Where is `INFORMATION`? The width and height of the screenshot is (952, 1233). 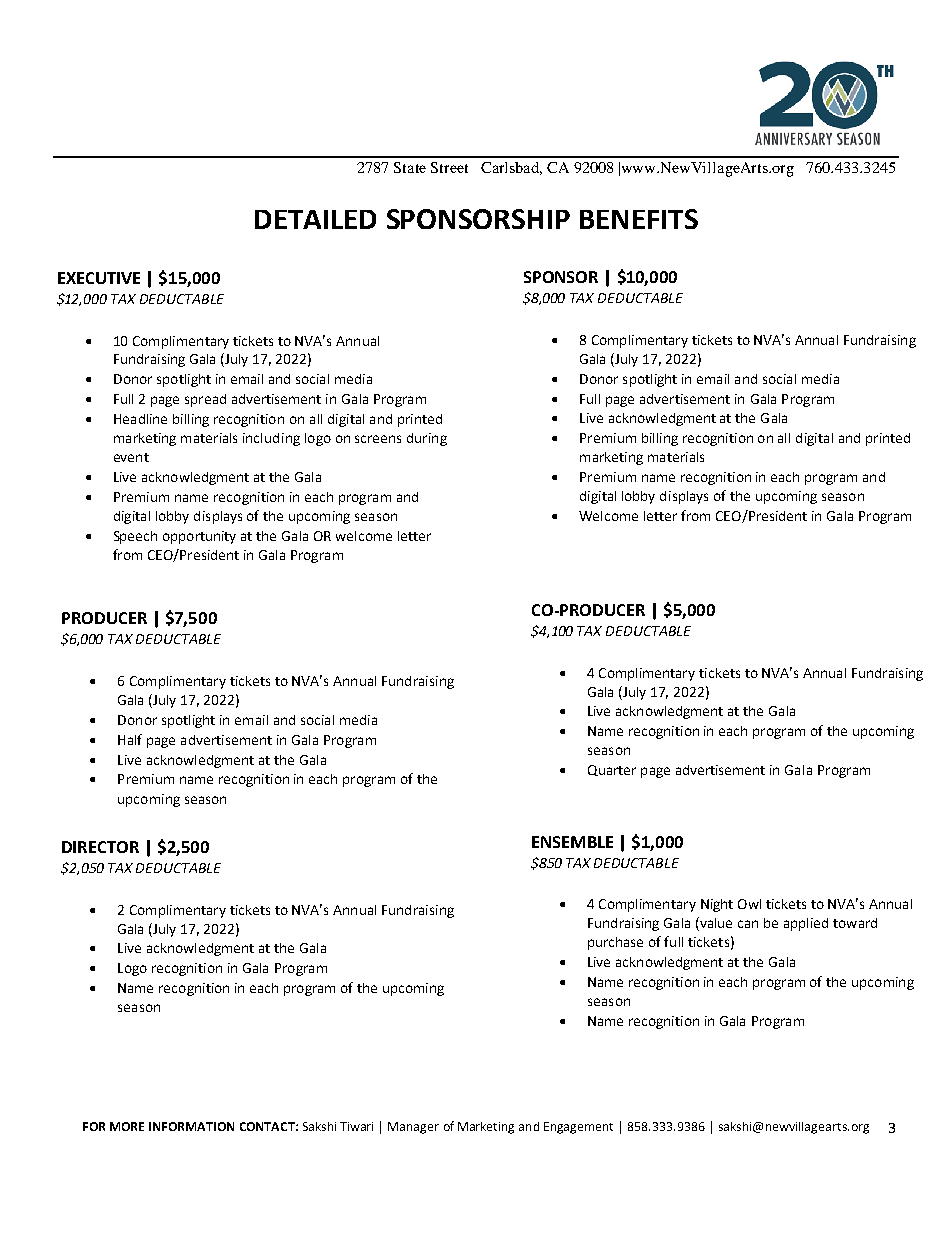
INFORMATION is located at coordinates (191, 1126).
